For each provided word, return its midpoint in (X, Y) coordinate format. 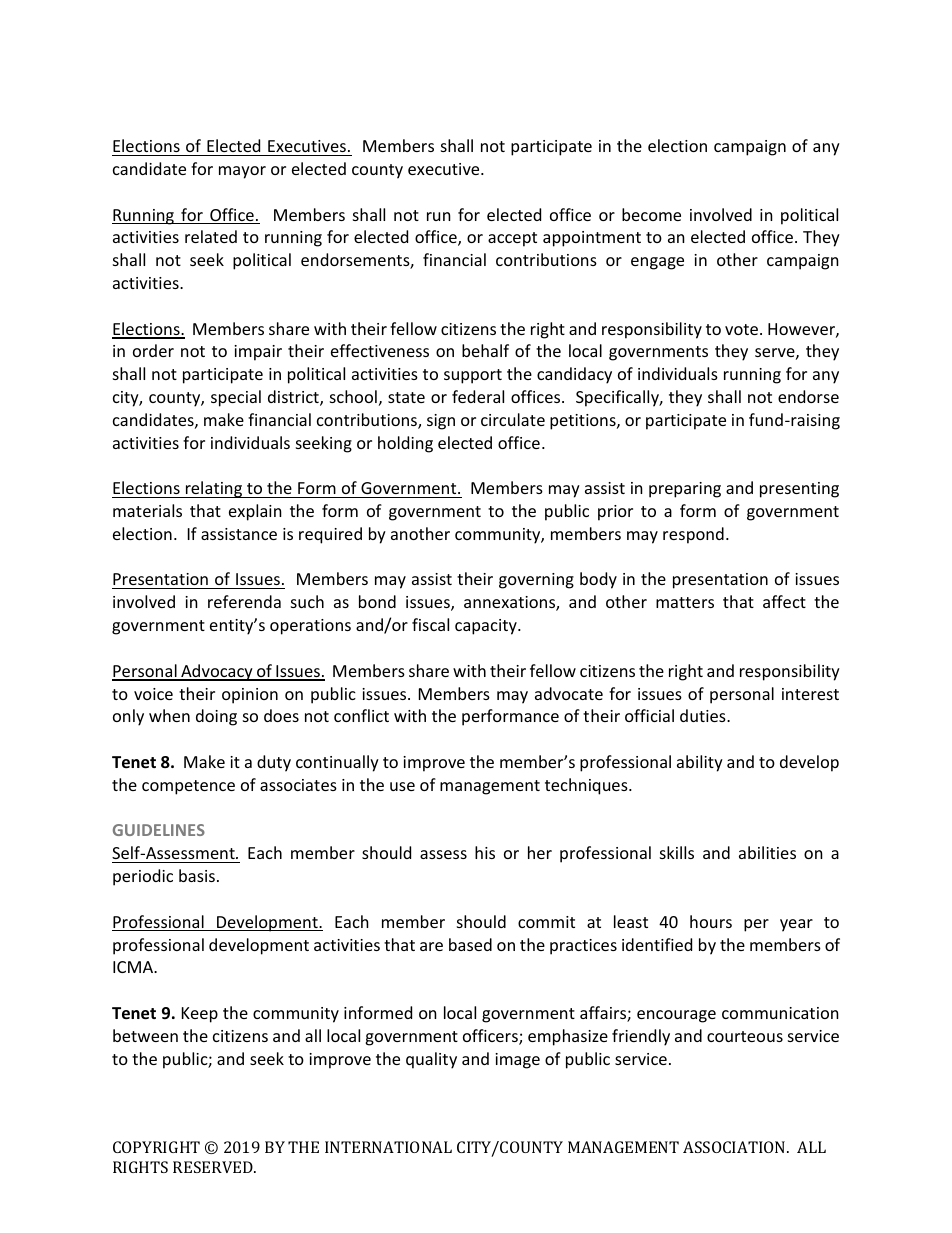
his (485, 852)
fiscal (430, 624)
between (145, 1035)
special (236, 398)
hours (711, 921)
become (651, 214)
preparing (685, 490)
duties (704, 715)
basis (197, 875)
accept (512, 239)
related (211, 236)
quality (431, 1060)
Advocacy (217, 672)
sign (441, 422)
